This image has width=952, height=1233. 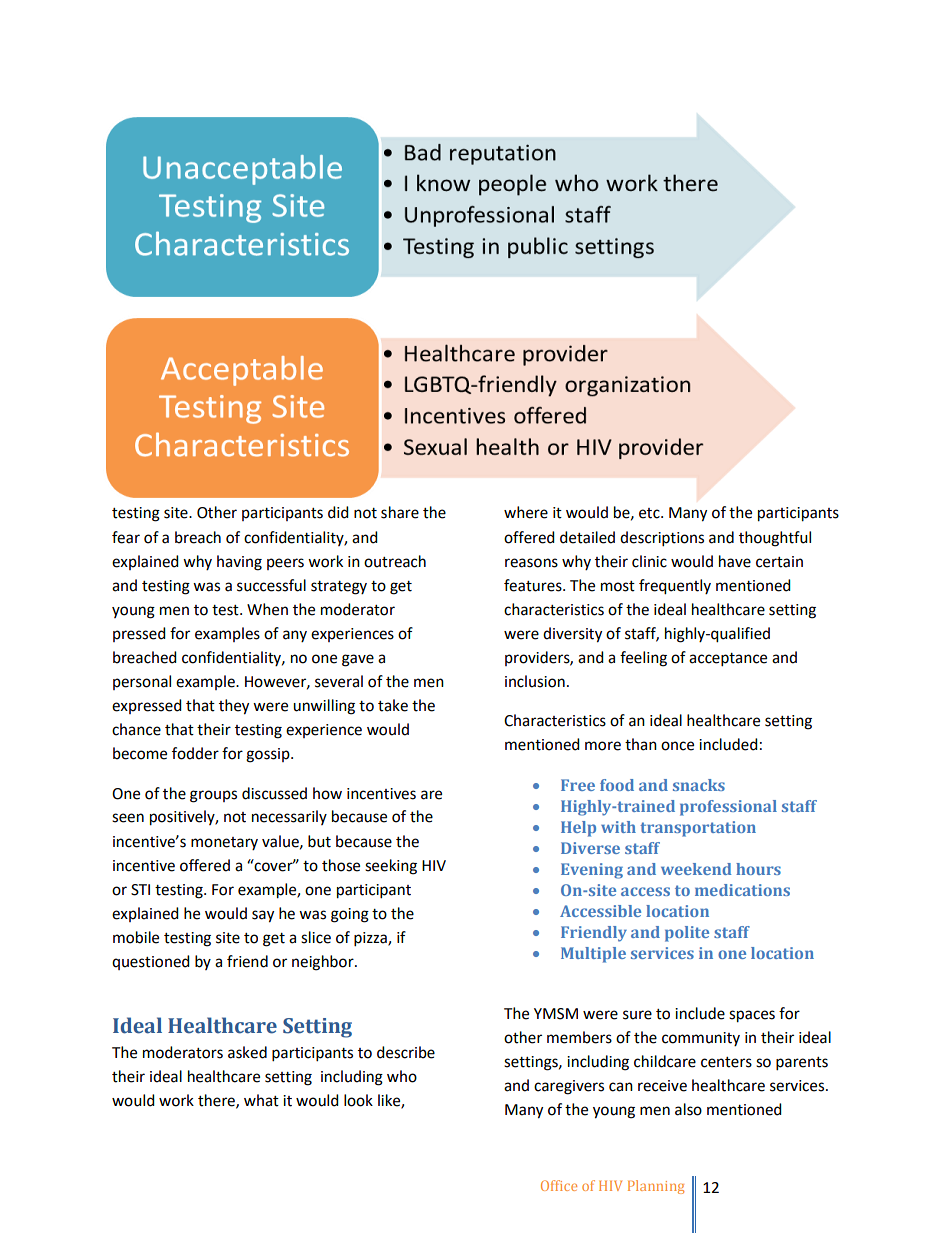 What do you see at coordinates (217, 1101) in the image?
I see `there` at bounding box center [217, 1101].
